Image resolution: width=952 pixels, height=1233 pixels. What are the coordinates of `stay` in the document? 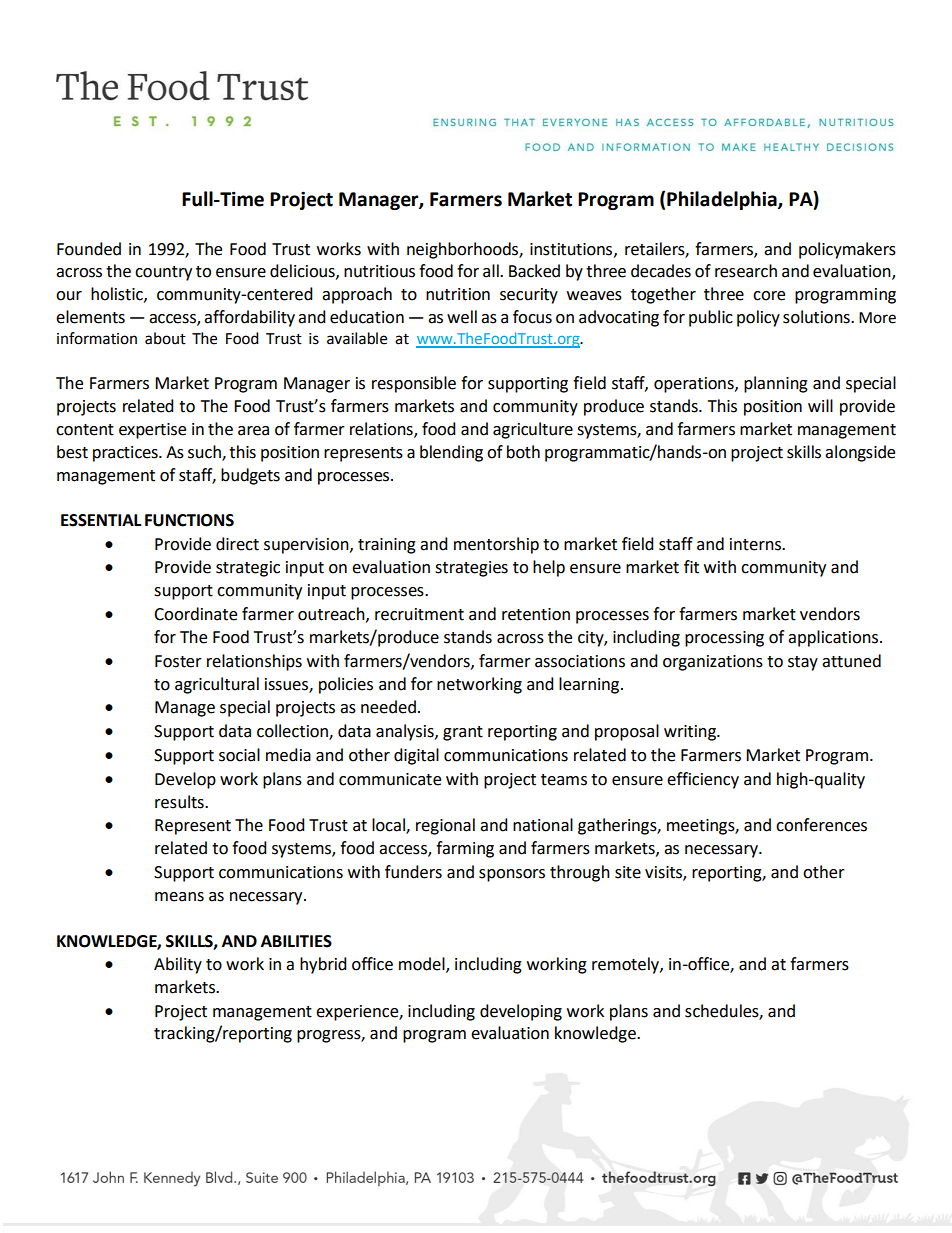 It's located at (803, 663).
